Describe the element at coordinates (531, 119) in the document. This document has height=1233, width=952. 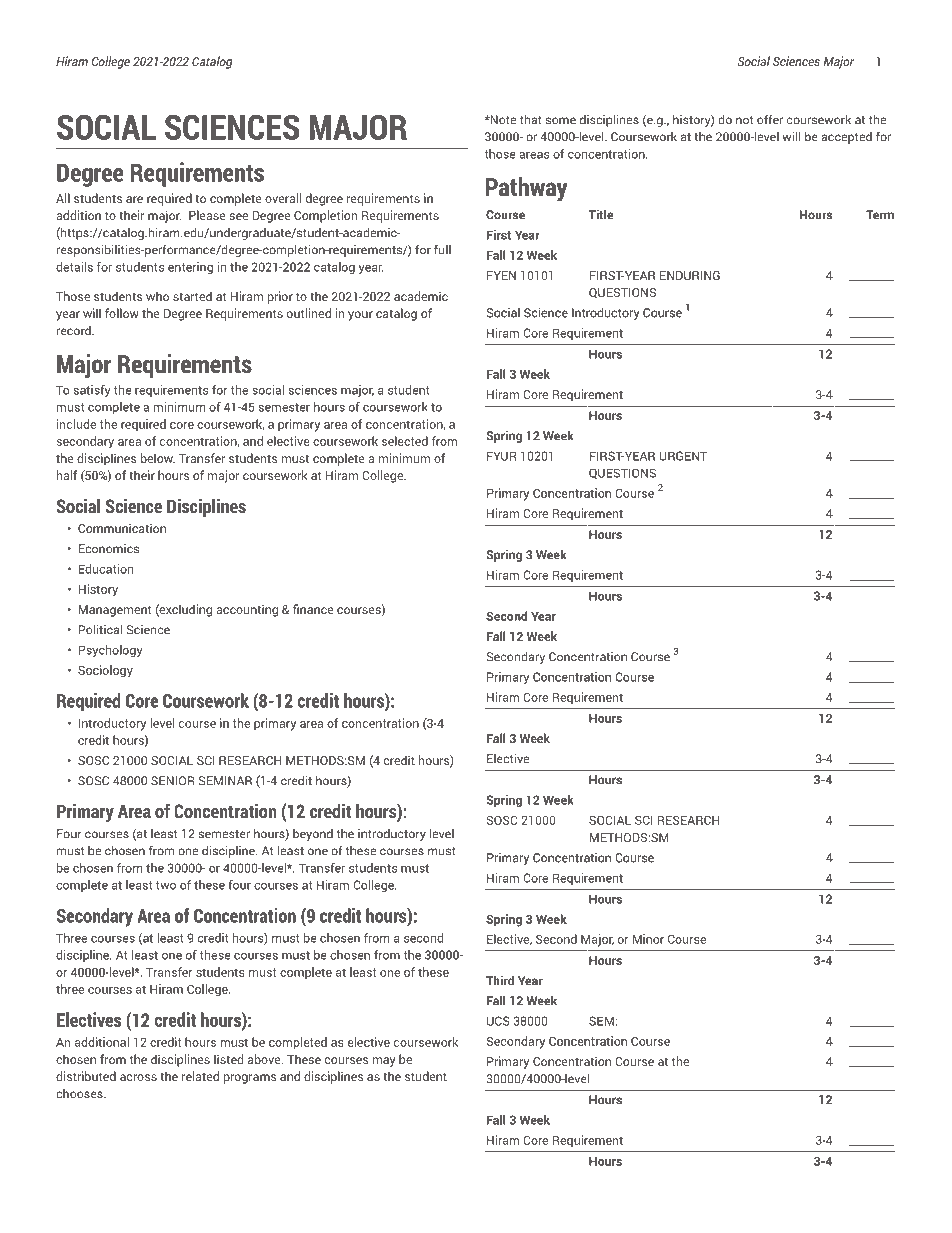
I see `that` at that location.
